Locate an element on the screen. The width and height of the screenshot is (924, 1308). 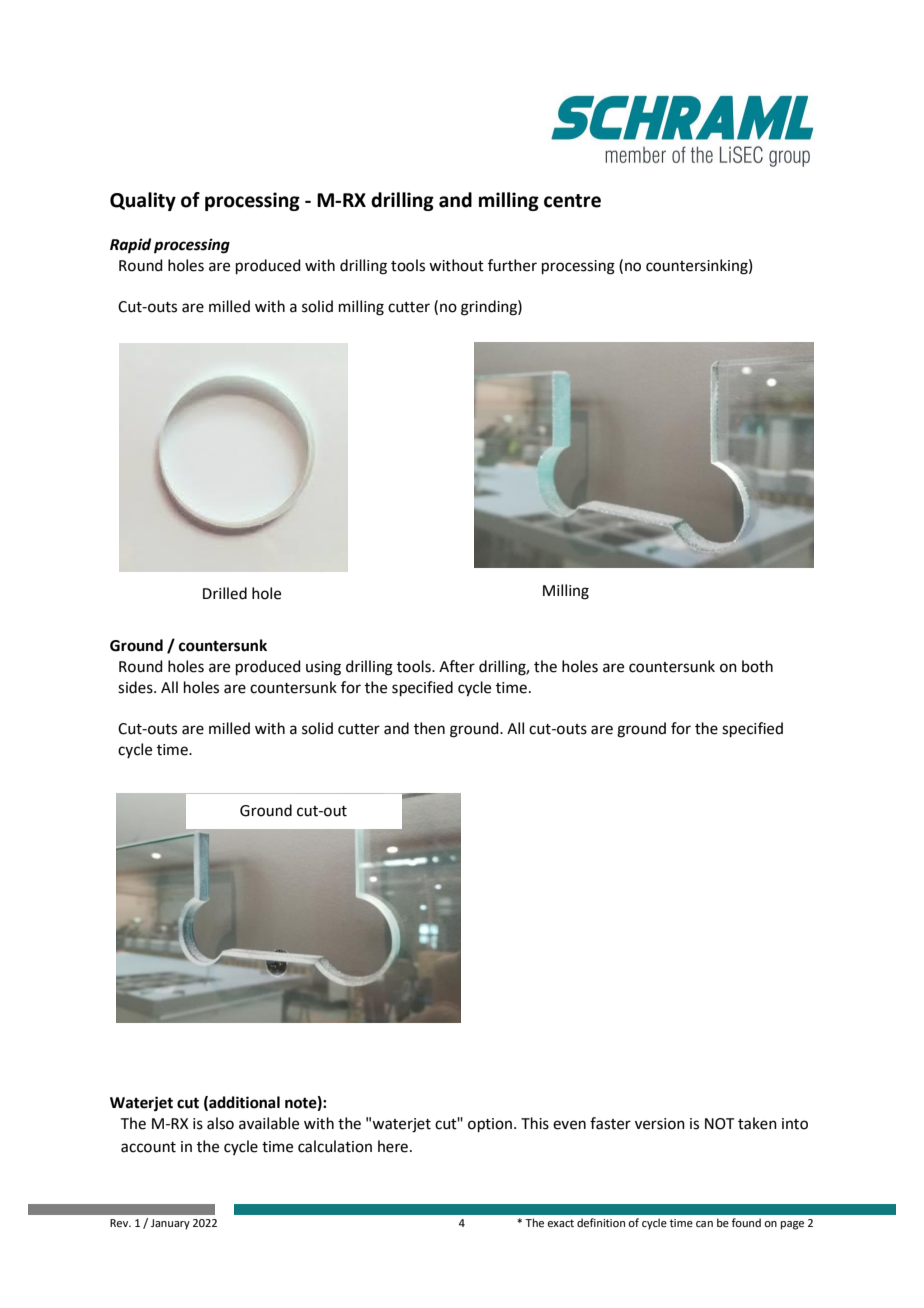
January is located at coordinates (170, 1224).
